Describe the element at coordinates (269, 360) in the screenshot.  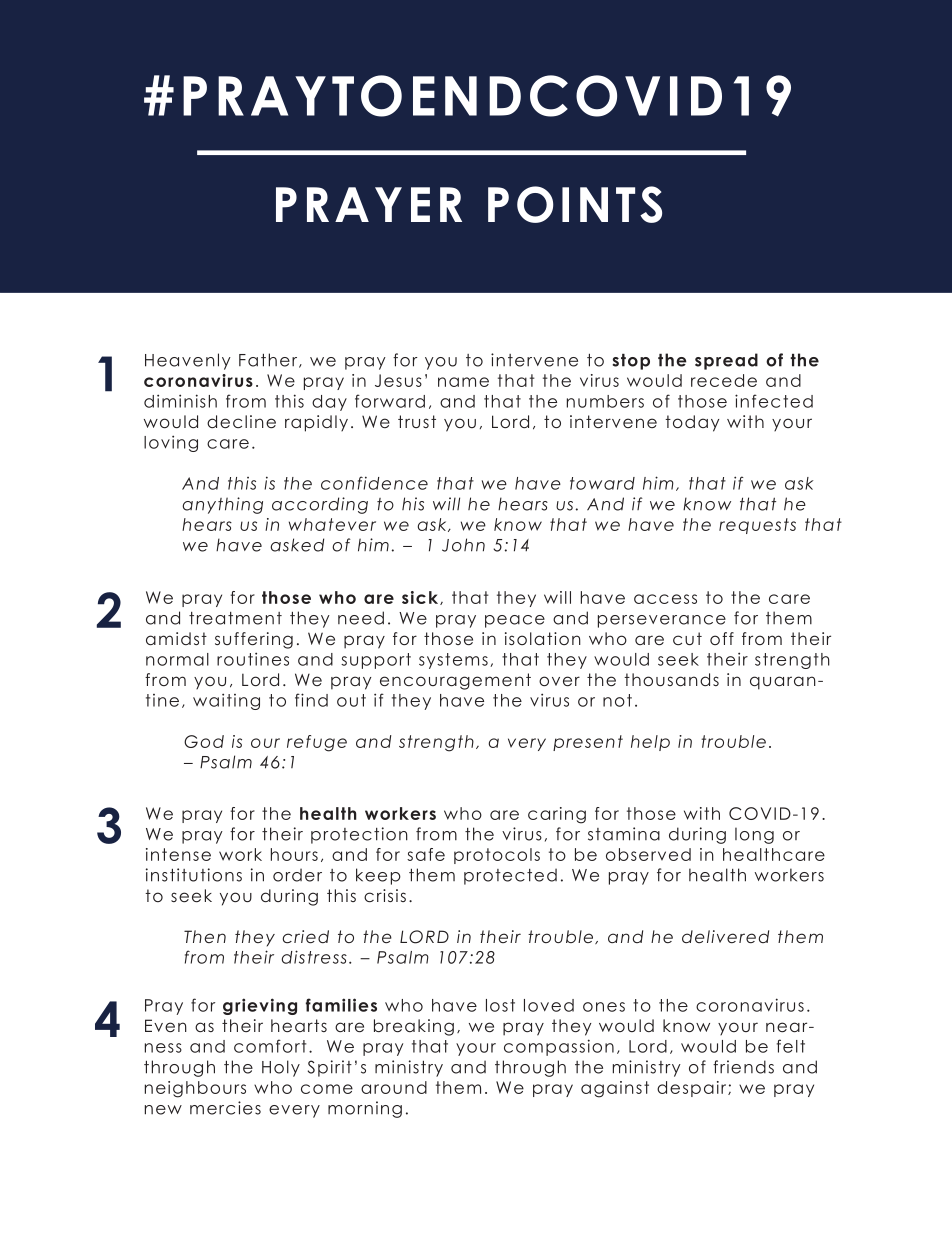
I see `Father` at that location.
